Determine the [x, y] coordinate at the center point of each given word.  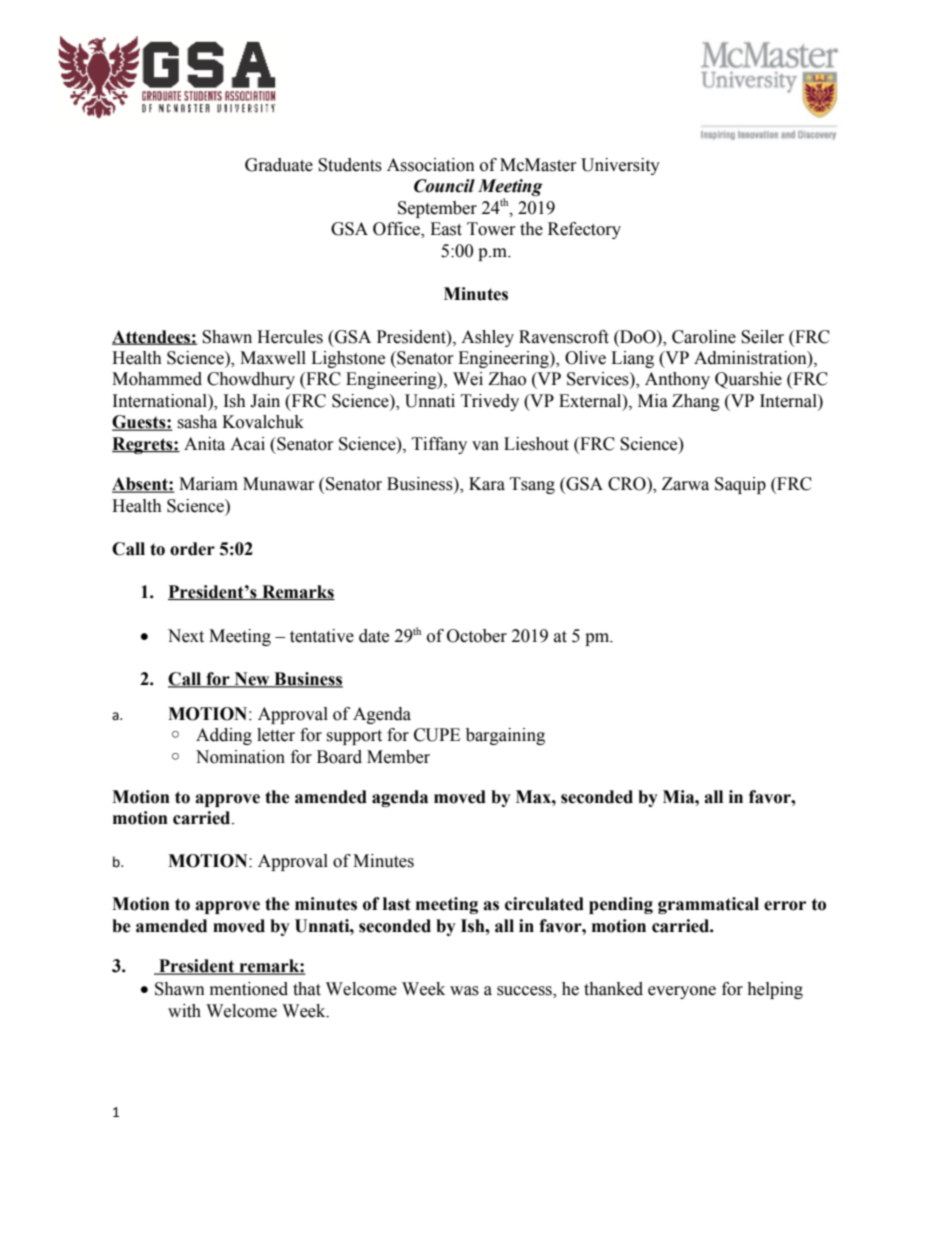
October [477, 636]
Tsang [532, 485]
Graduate [279, 165]
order [192, 549]
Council [444, 186]
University [620, 166]
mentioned [249, 989]
